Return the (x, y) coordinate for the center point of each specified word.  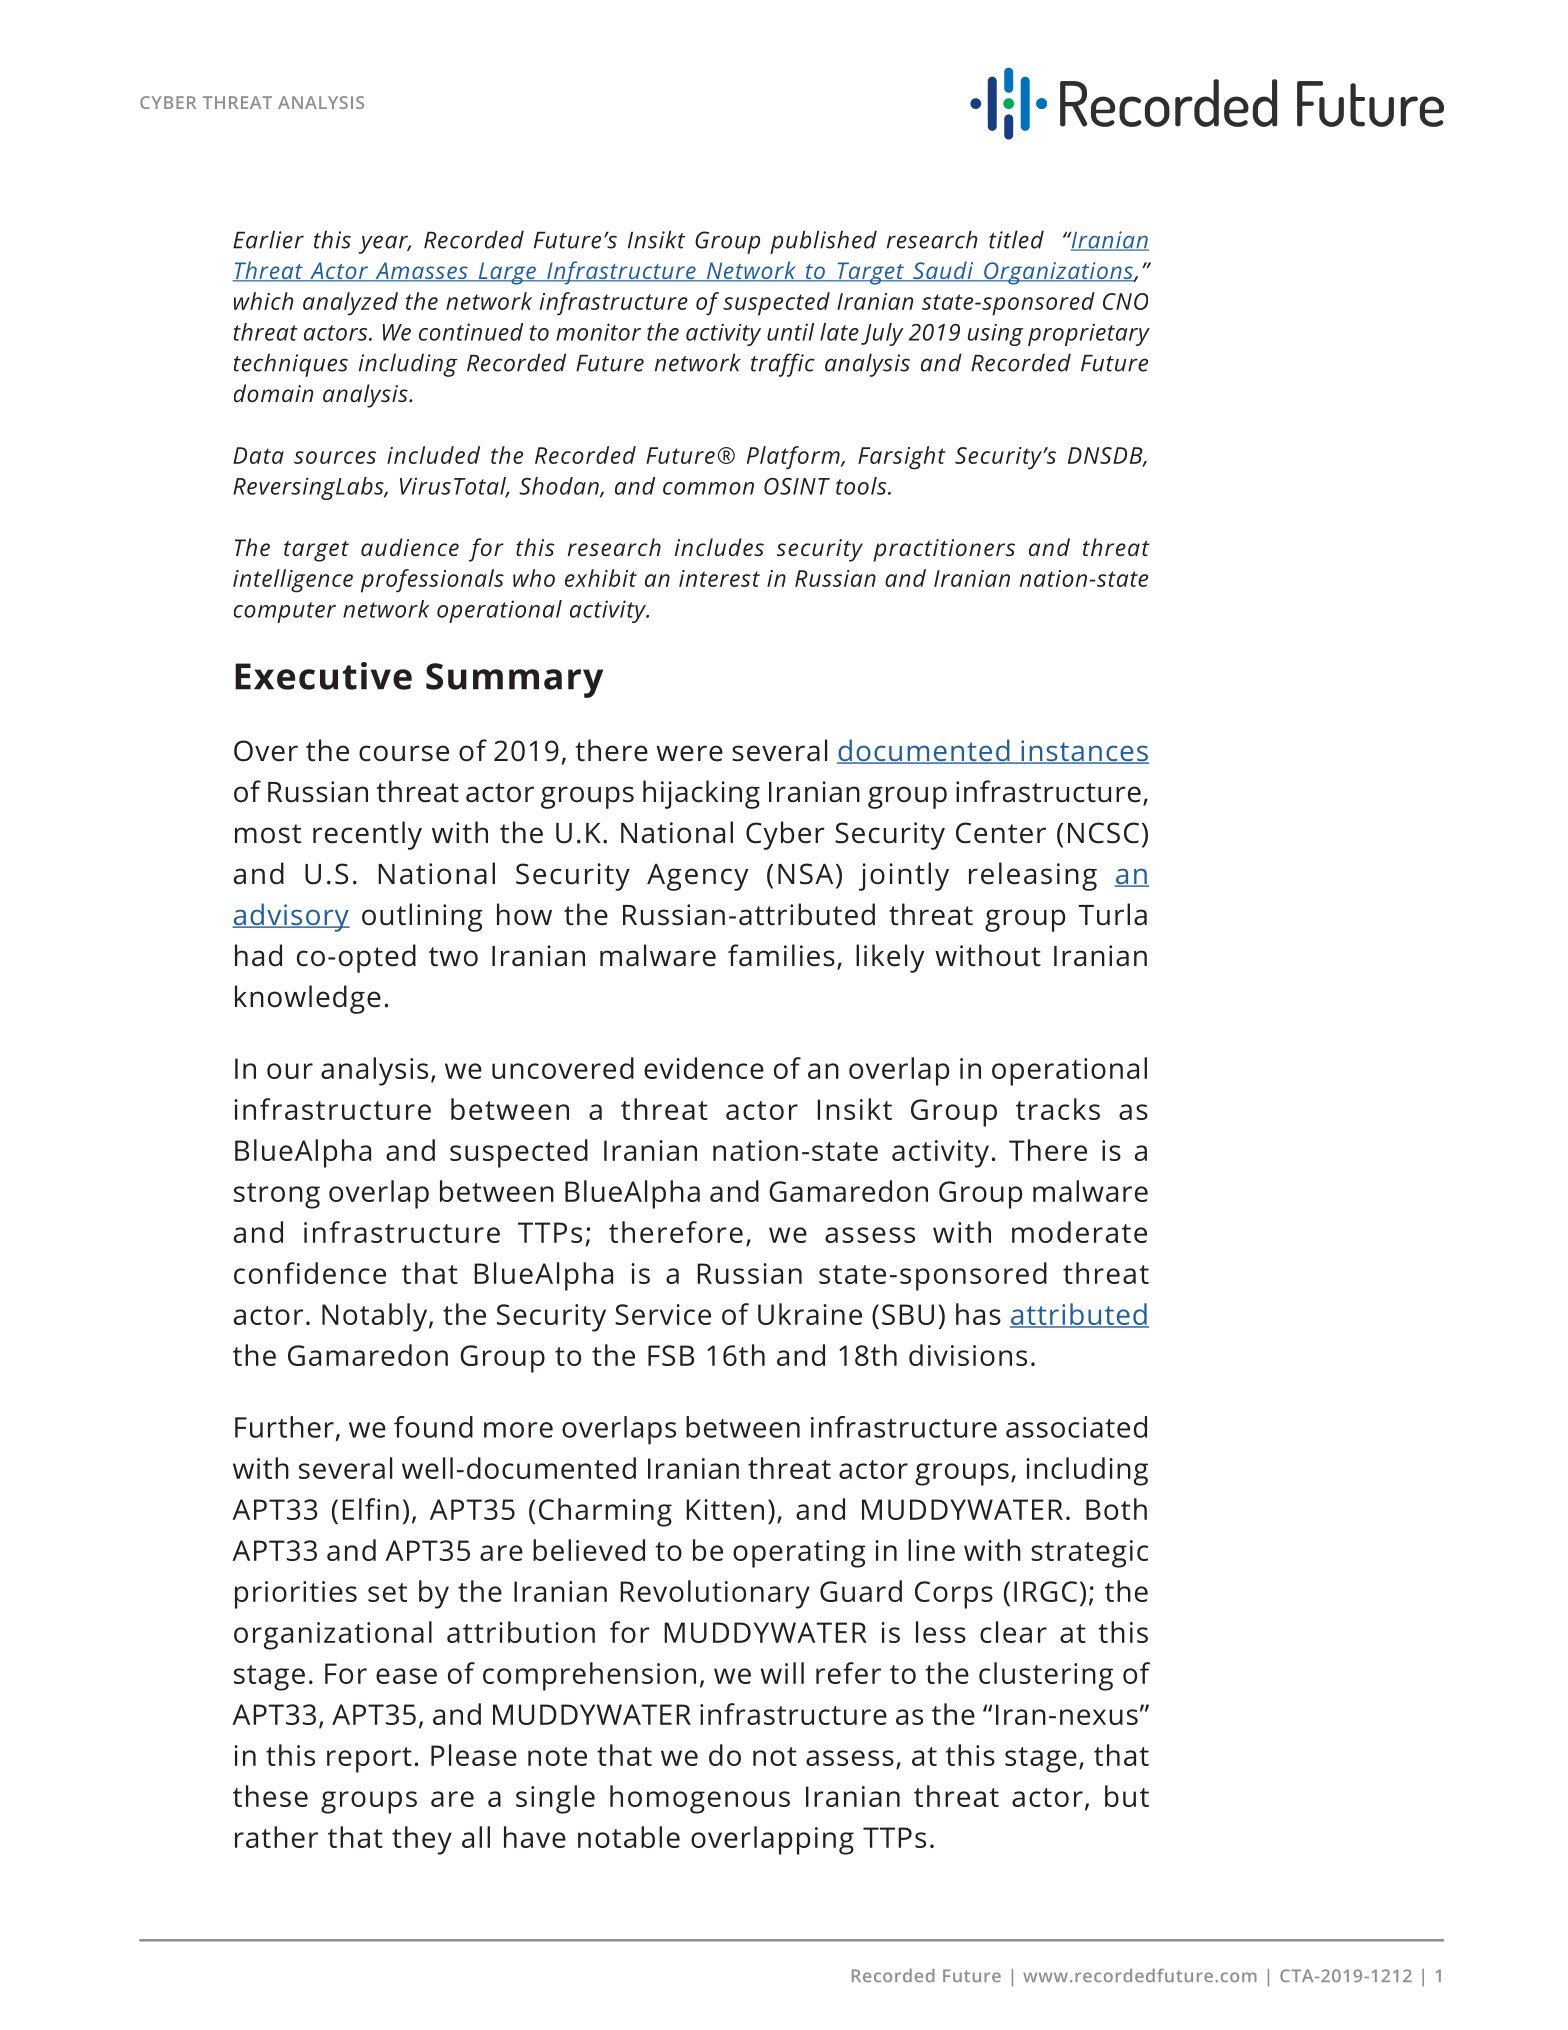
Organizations (1058, 273)
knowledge (308, 999)
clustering (1046, 1676)
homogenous (700, 1799)
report (369, 1760)
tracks (1058, 1109)
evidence (704, 1068)
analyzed (350, 304)
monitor (598, 332)
